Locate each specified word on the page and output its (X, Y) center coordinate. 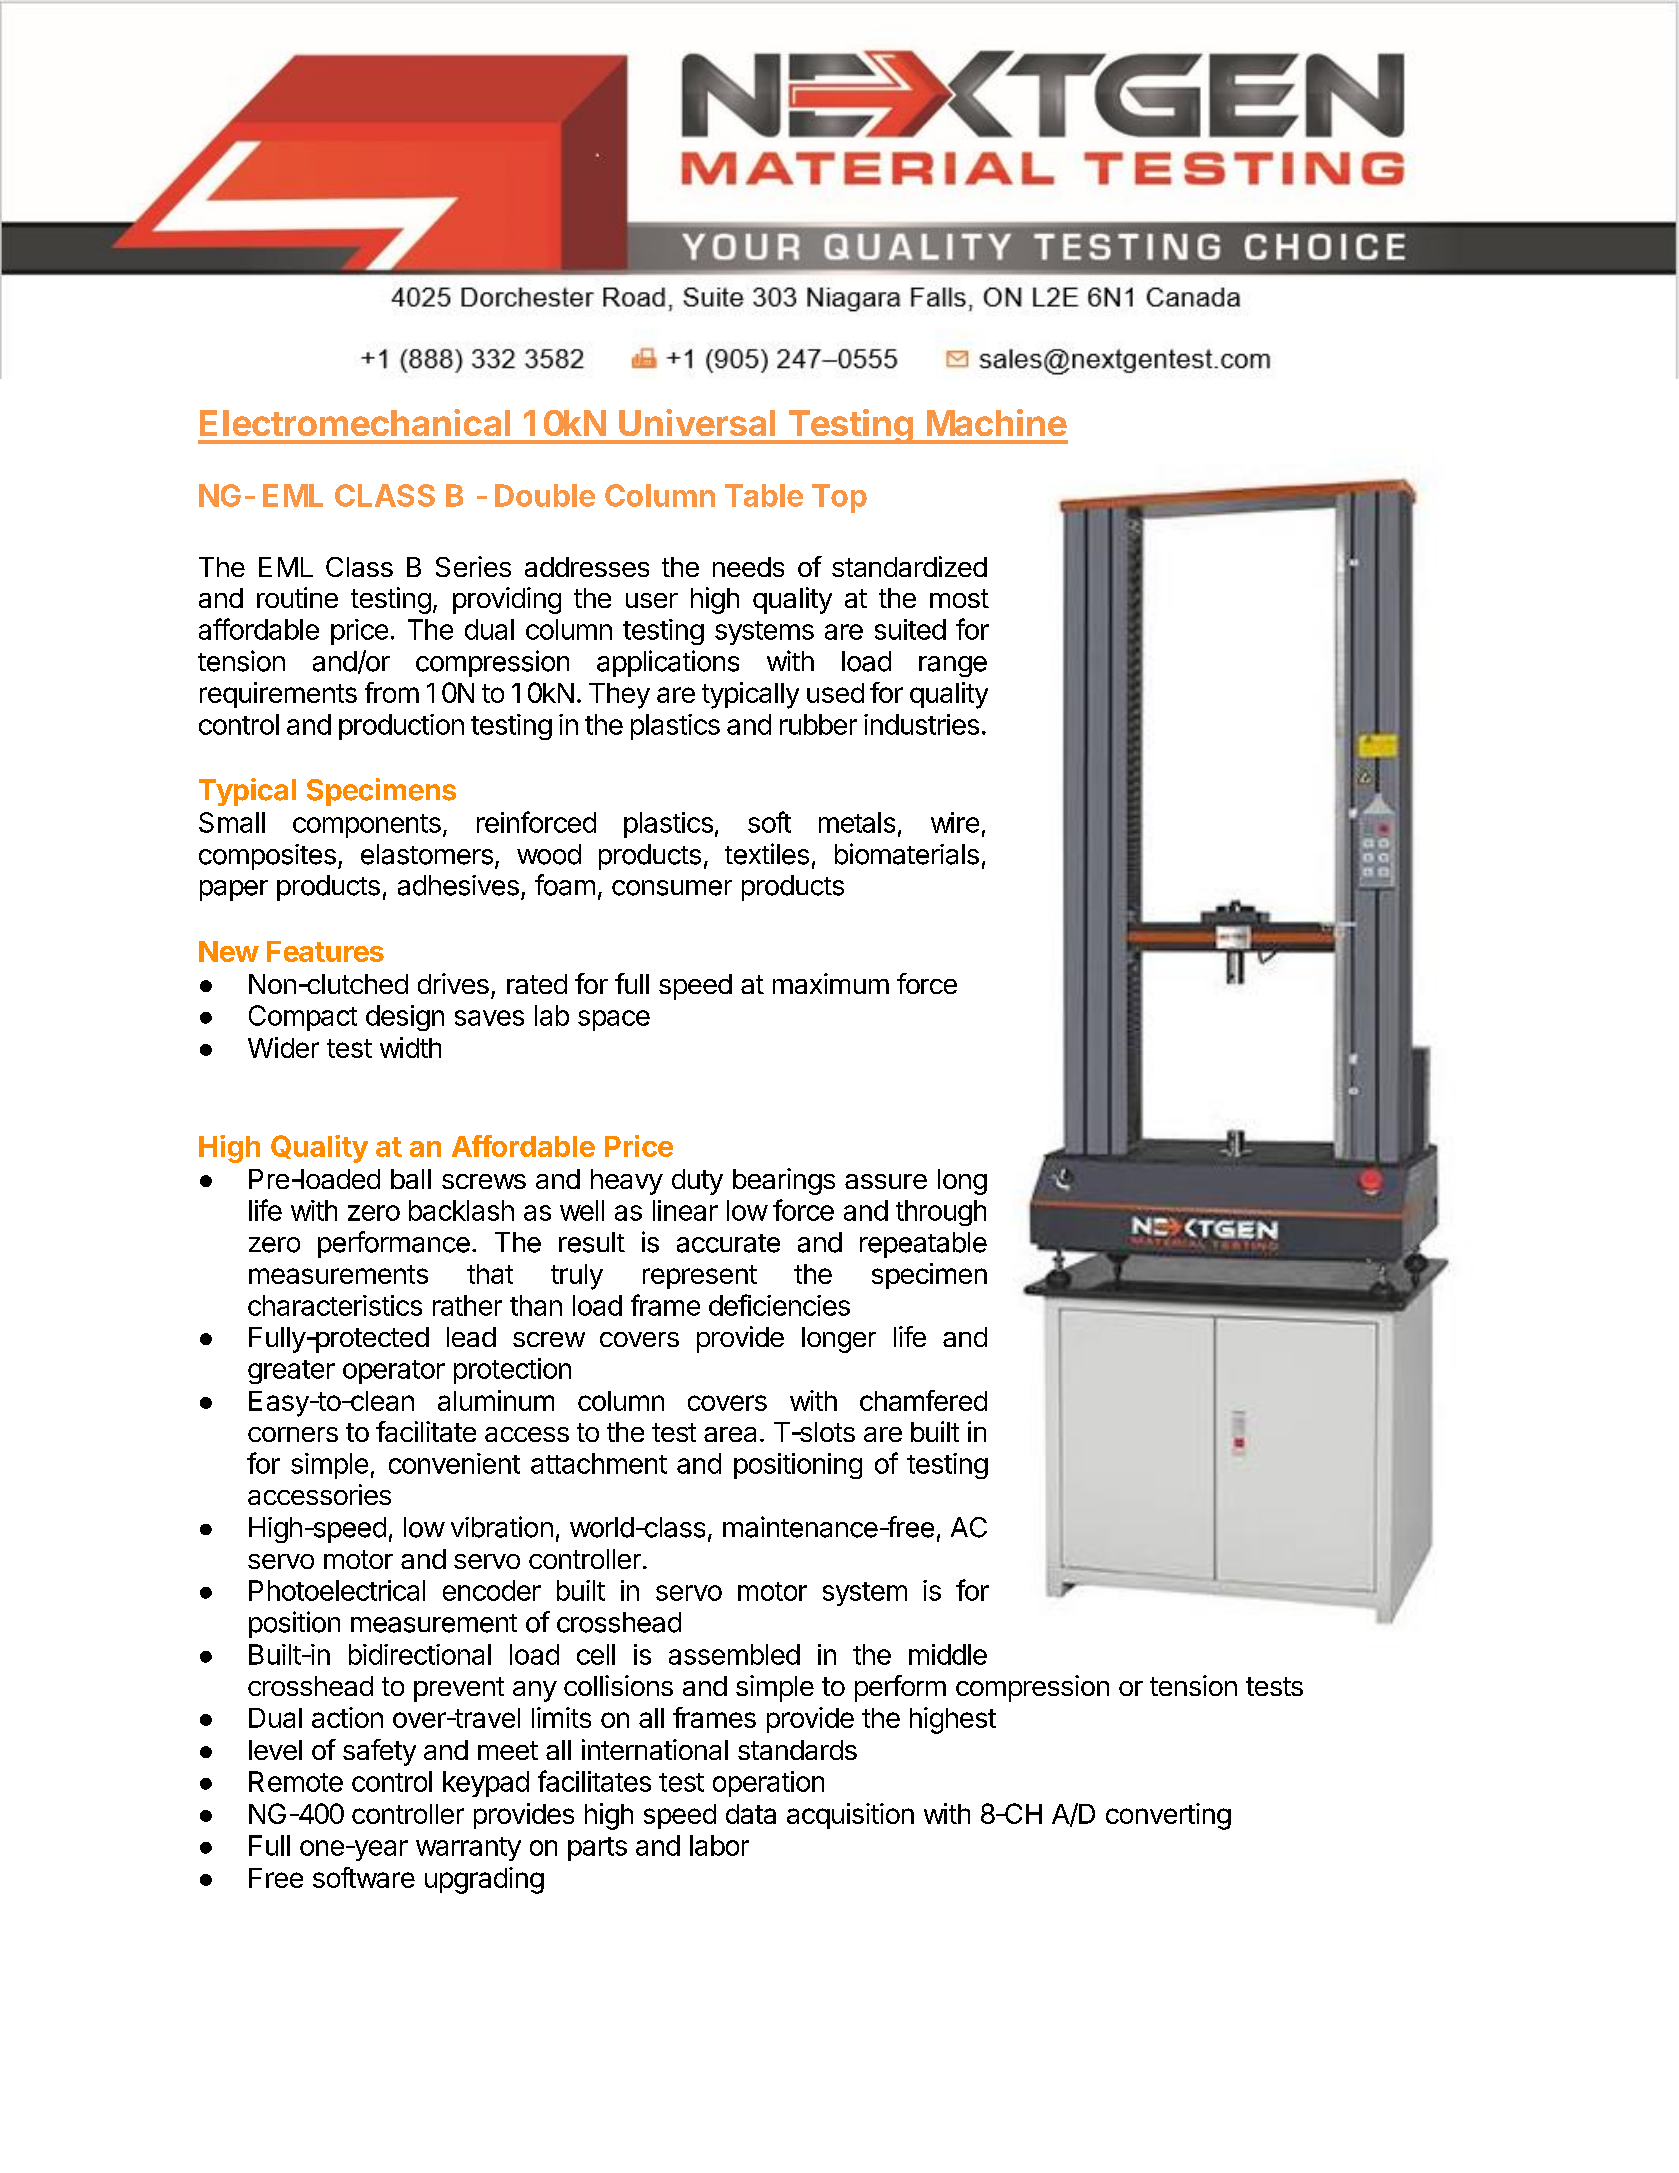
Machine (997, 422)
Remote (296, 1781)
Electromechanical (355, 422)
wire (955, 822)
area (730, 1434)
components (367, 826)
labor (719, 1845)
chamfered (923, 1400)
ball (411, 1179)
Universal (697, 422)
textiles (767, 854)
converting (1168, 1816)
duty (697, 1182)
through (941, 1213)
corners (293, 1434)
